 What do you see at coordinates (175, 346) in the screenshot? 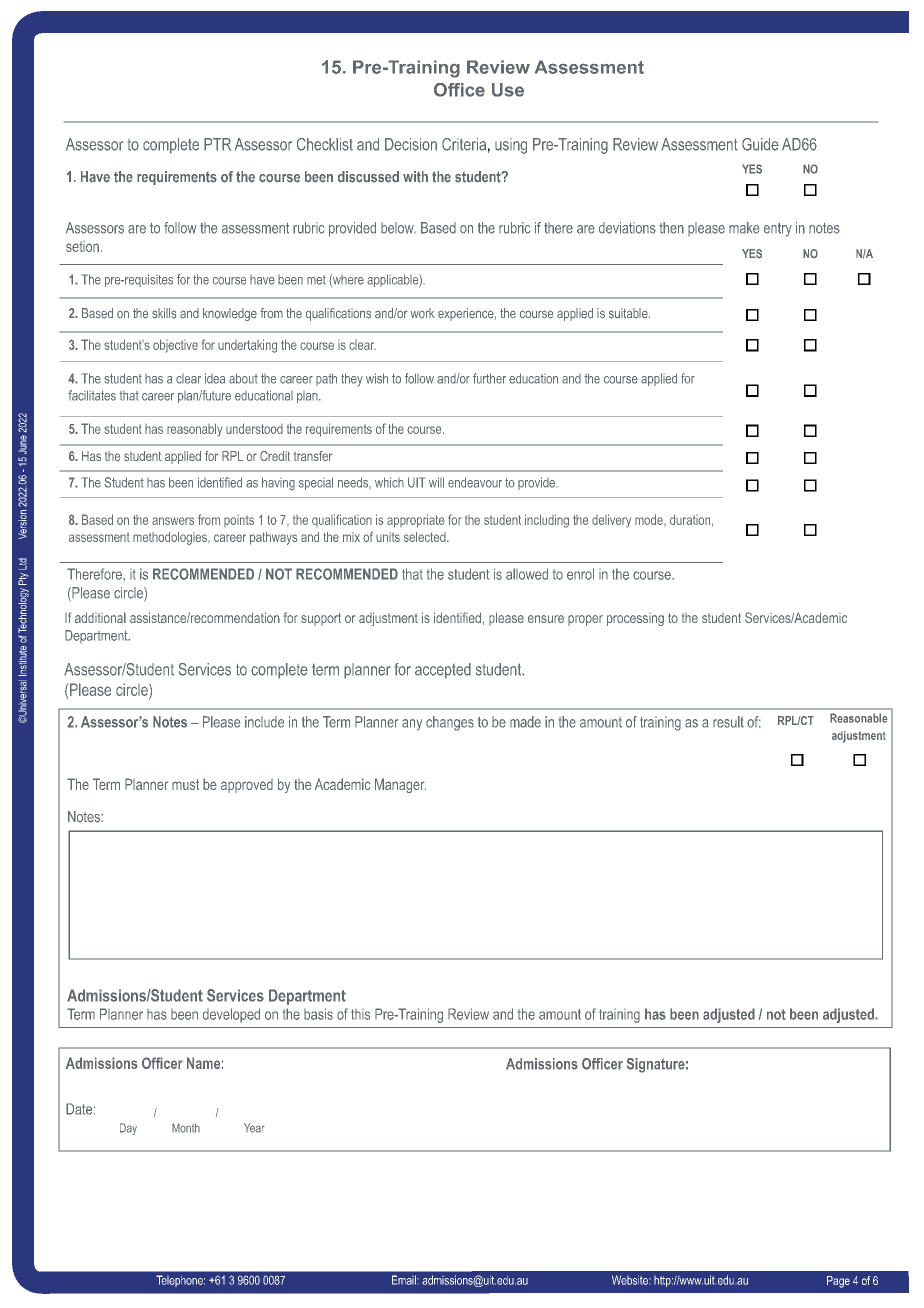
I see `objective` at bounding box center [175, 346].
